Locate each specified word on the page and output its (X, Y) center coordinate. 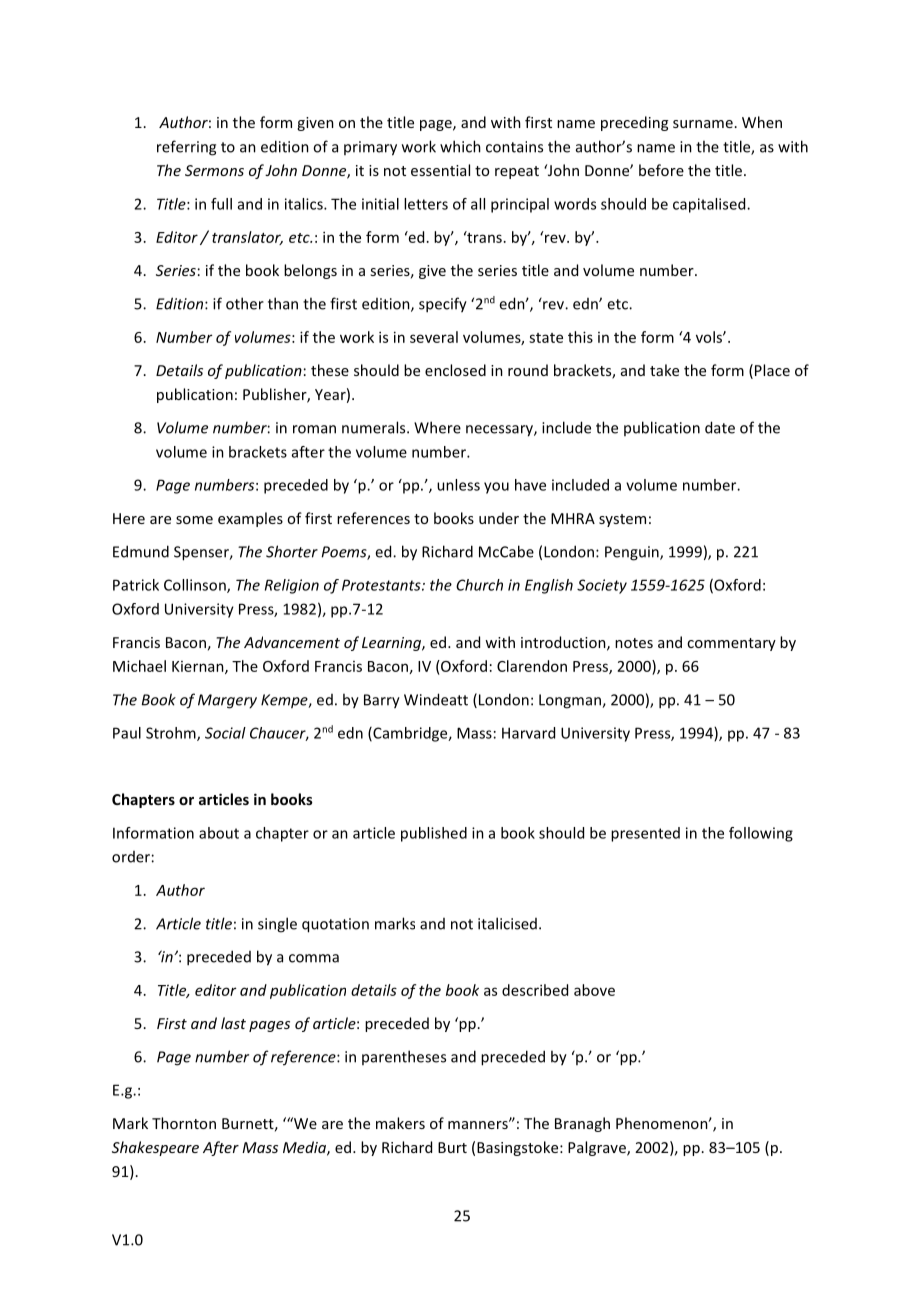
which (460, 146)
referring (186, 148)
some (194, 520)
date (720, 427)
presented (645, 834)
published (434, 834)
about (219, 833)
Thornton (184, 1123)
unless (458, 485)
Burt (452, 1147)
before (661, 170)
